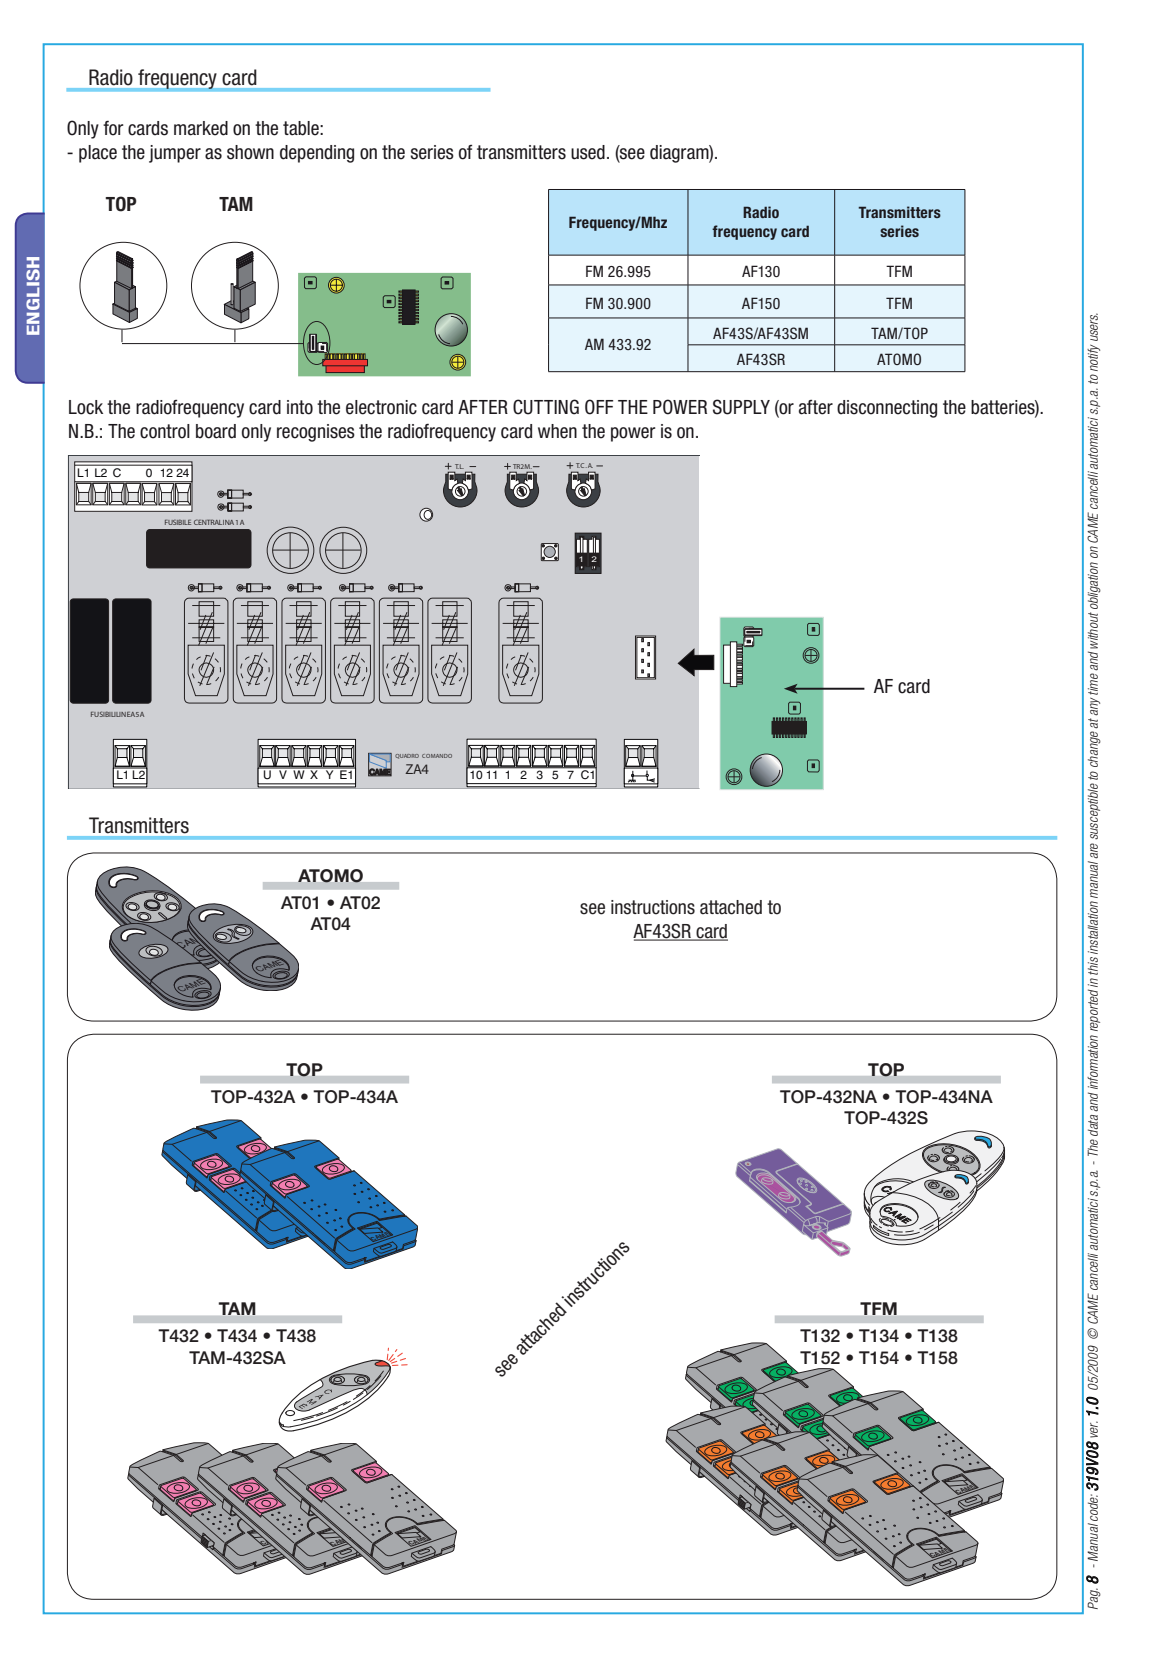  What do you see at coordinates (557, 431) in the screenshot?
I see `when` at bounding box center [557, 431].
